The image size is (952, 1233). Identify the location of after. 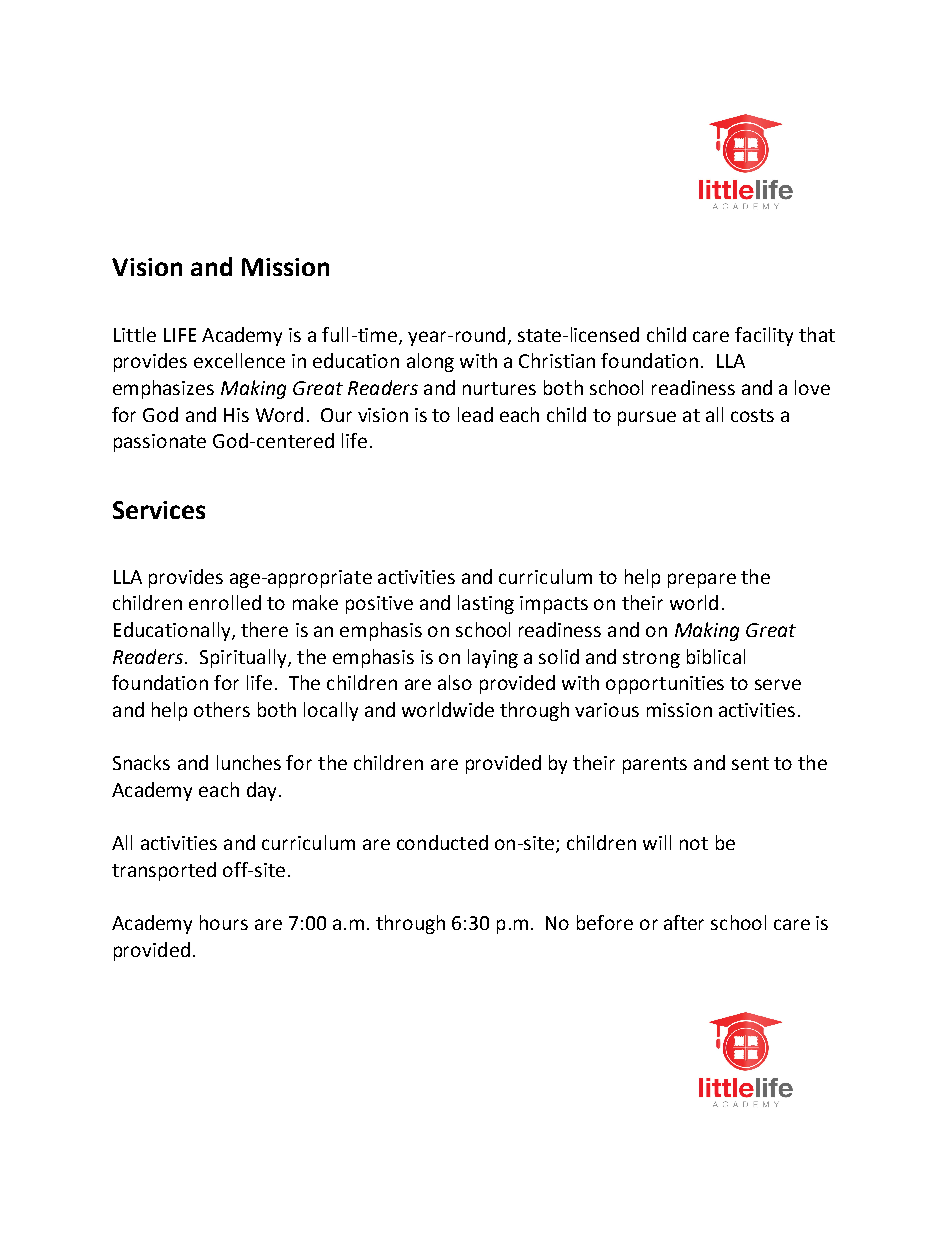
(684, 922).
